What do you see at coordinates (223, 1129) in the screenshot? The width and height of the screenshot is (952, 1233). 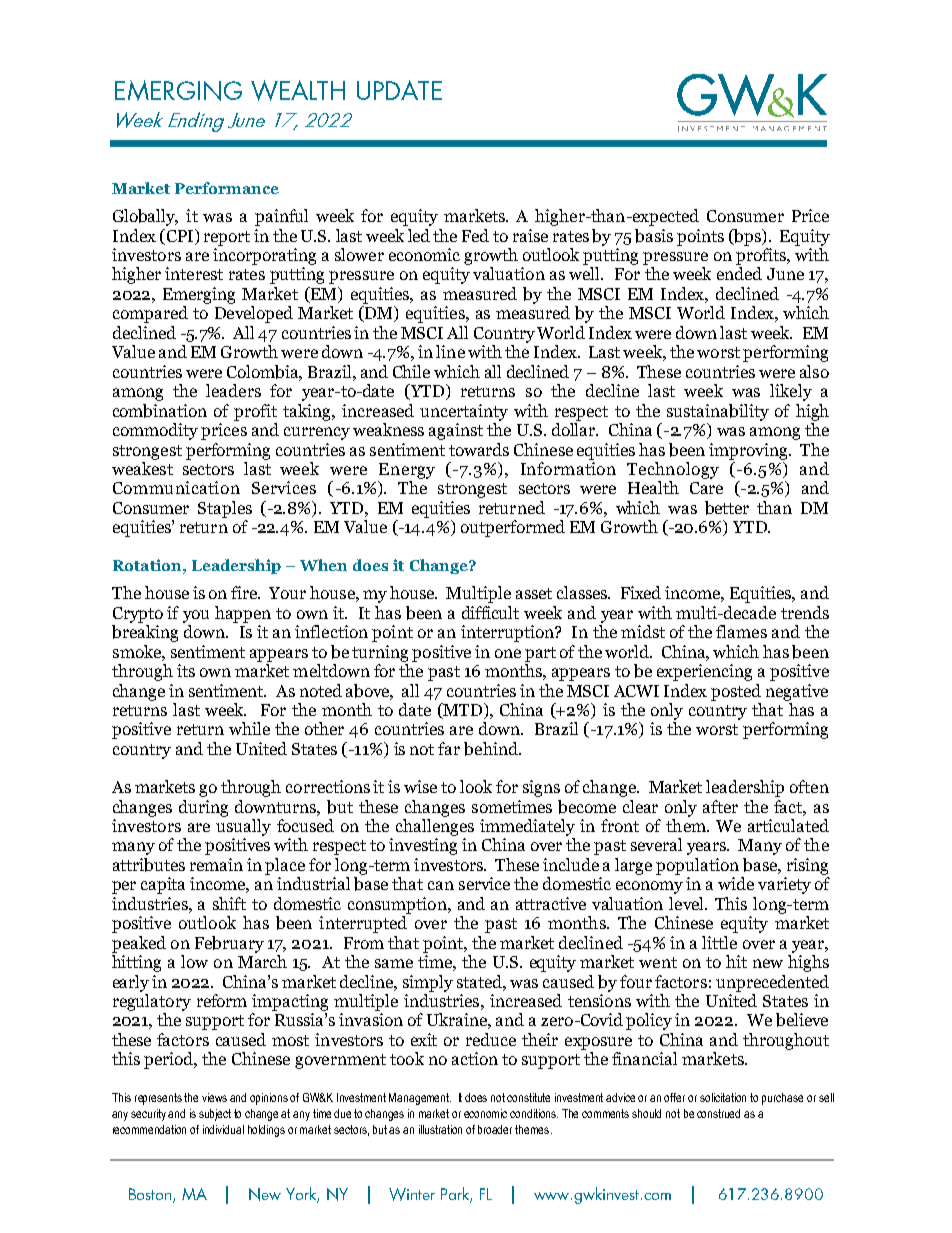 I see `individual` at bounding box center [223, 1129].
